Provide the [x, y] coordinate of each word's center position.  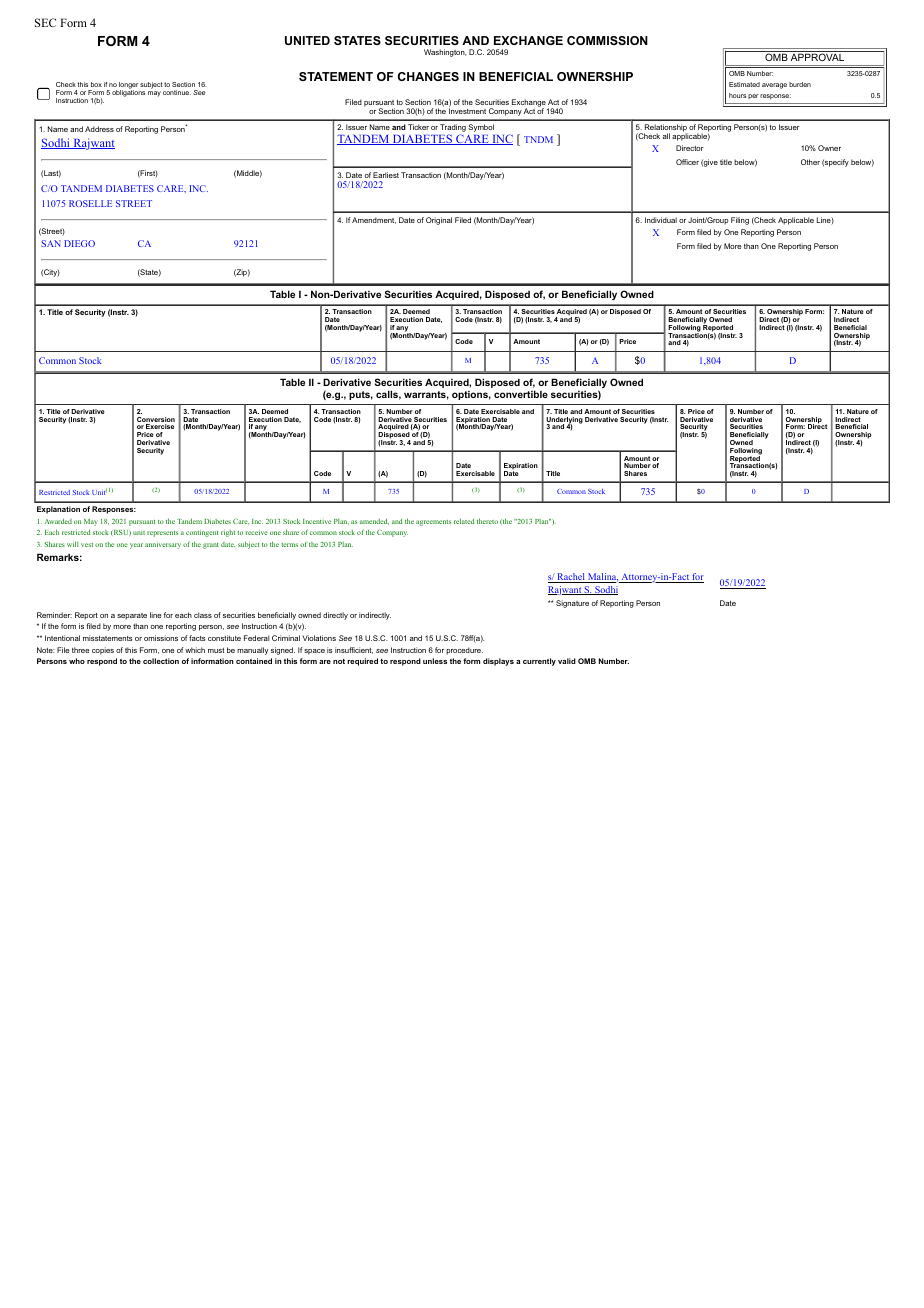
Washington [445, 53]
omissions [161, 638]
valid [567, 661]
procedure [464, 651]
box [96, 84]
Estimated [744, 84]
